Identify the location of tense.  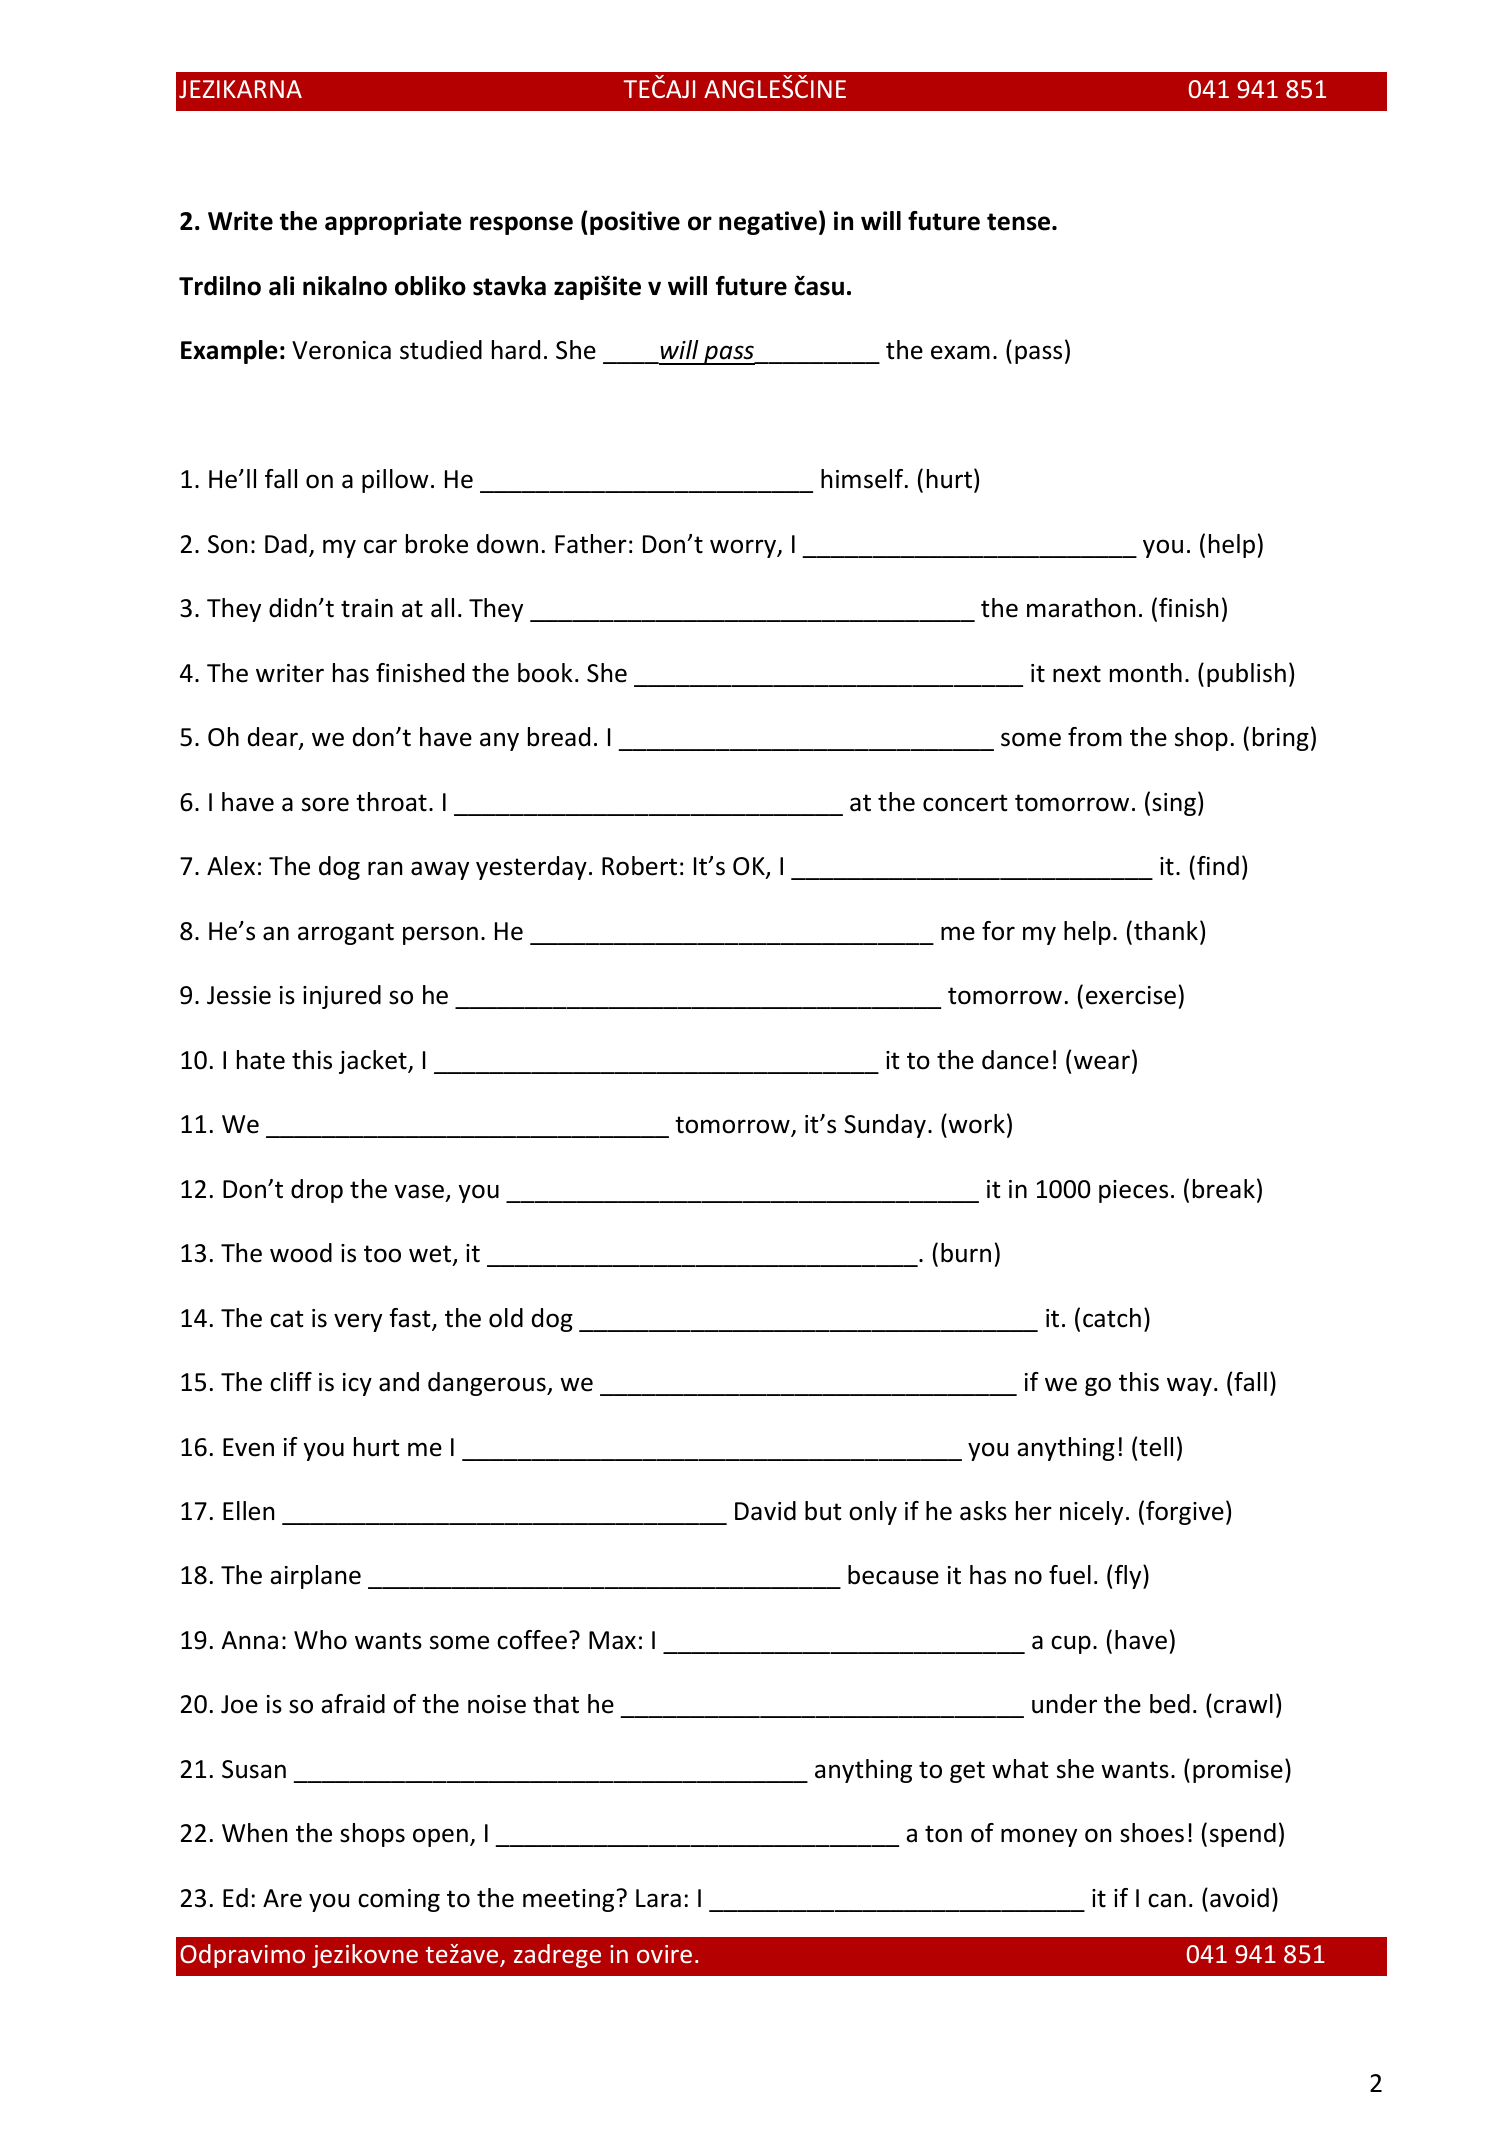
(1020, 222).
